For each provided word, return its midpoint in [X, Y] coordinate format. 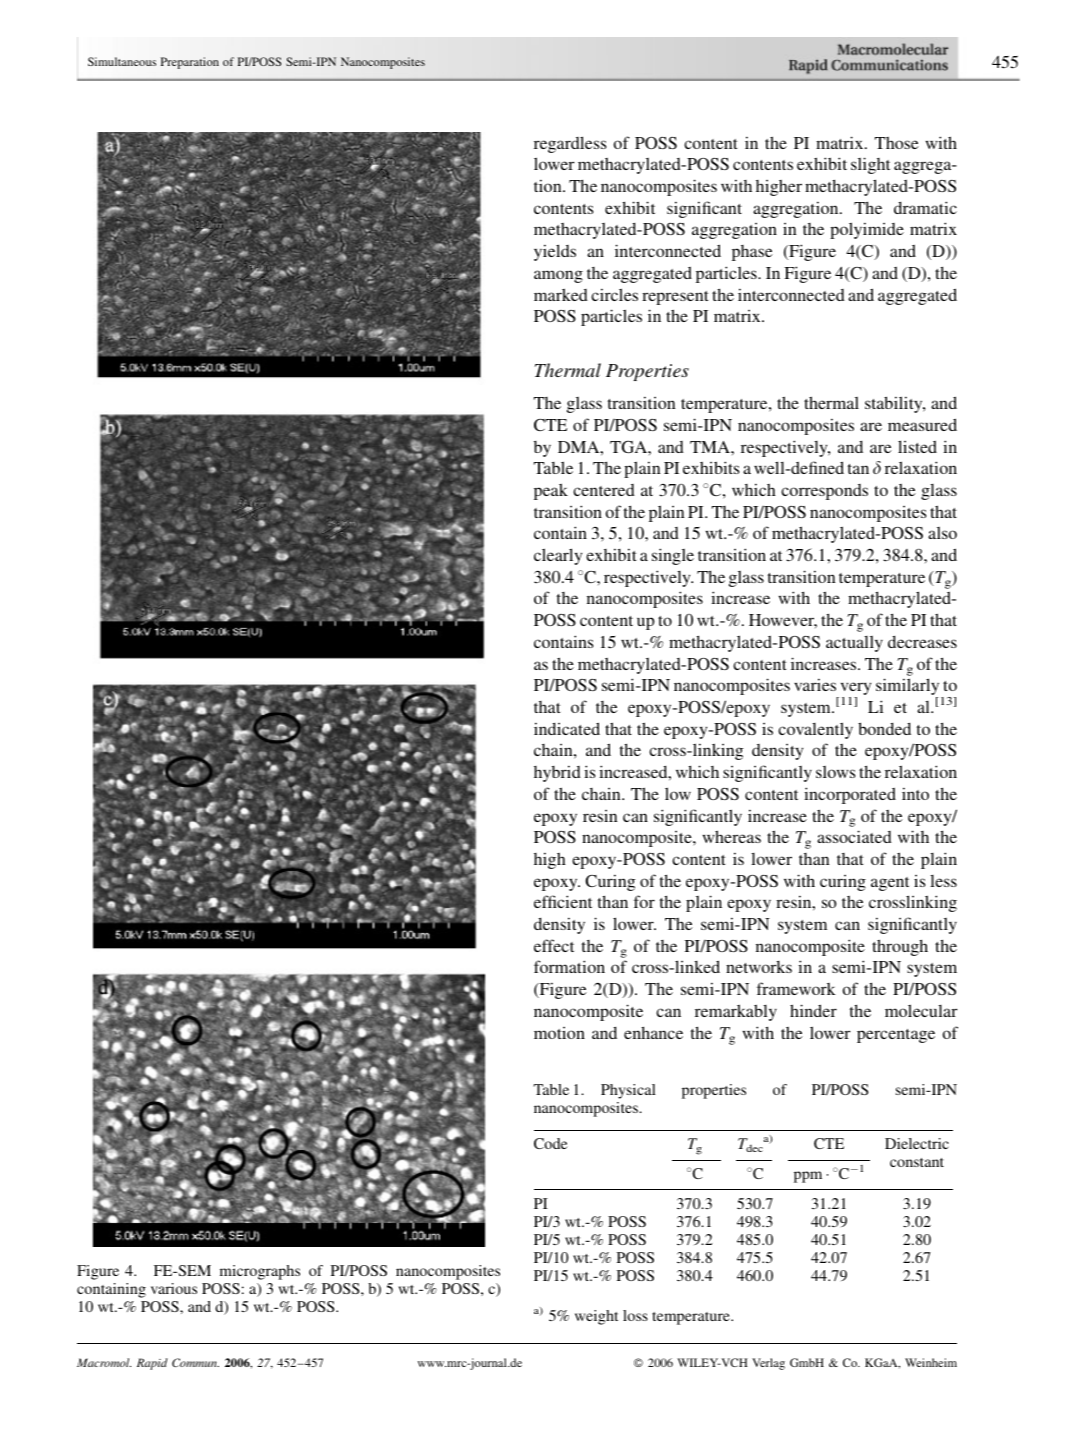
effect [554, 945]
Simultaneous [122, 61]
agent [890, 884]
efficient [563, 901]
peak [551, 491]
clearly [558, 556]
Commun [195, 1362]
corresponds [824, 492]
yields [555, 252]
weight [596, 1317]
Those [897, 143]
